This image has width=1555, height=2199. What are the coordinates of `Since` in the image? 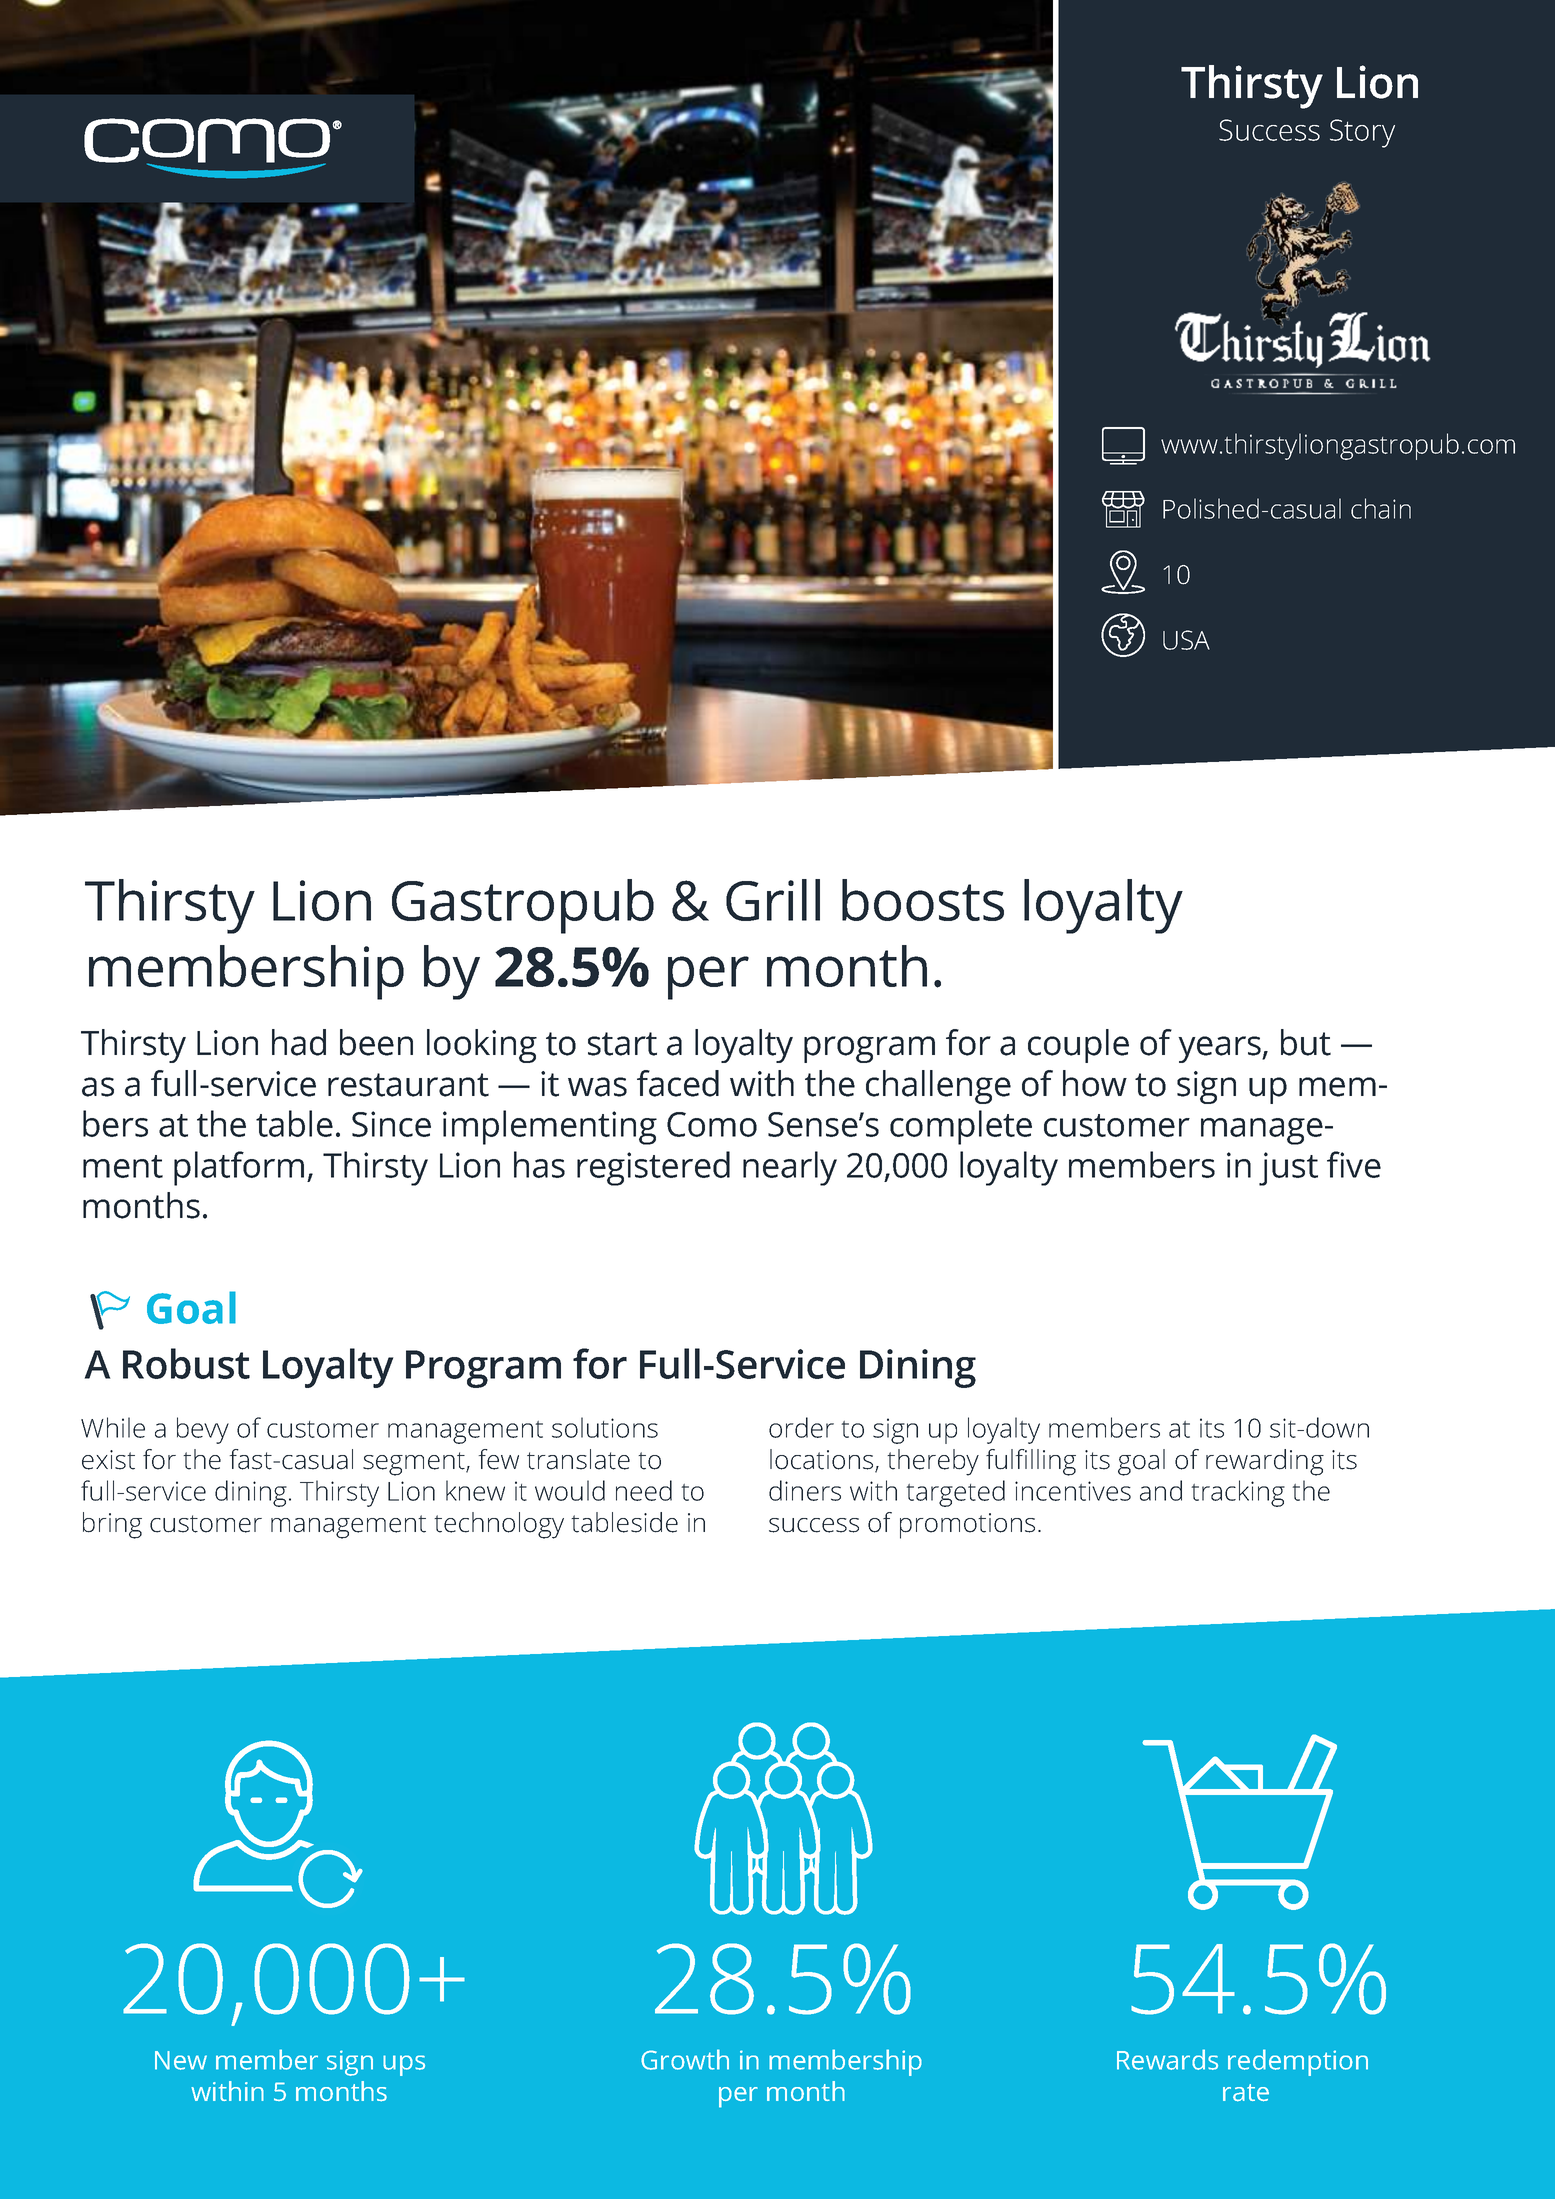 It's located at (391, 1124).
